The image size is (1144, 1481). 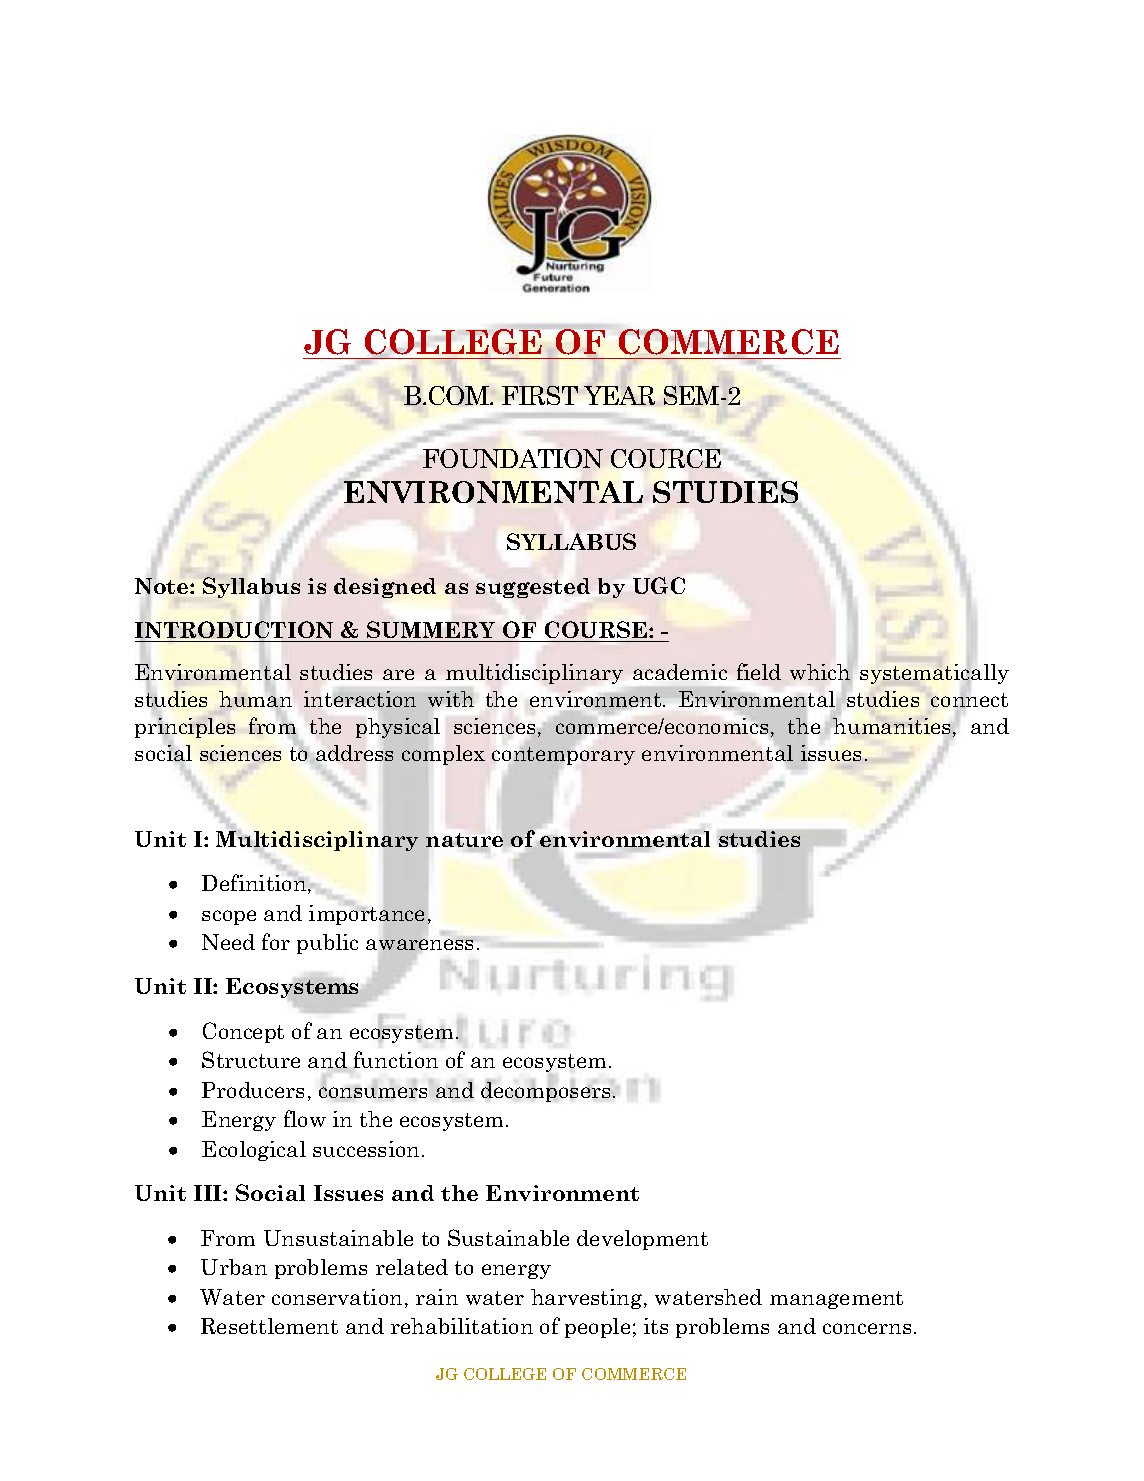 What do you see at coordinates (513, 458) in the image?
I see `FOUNDATION` at bounding box center [513, 458].
